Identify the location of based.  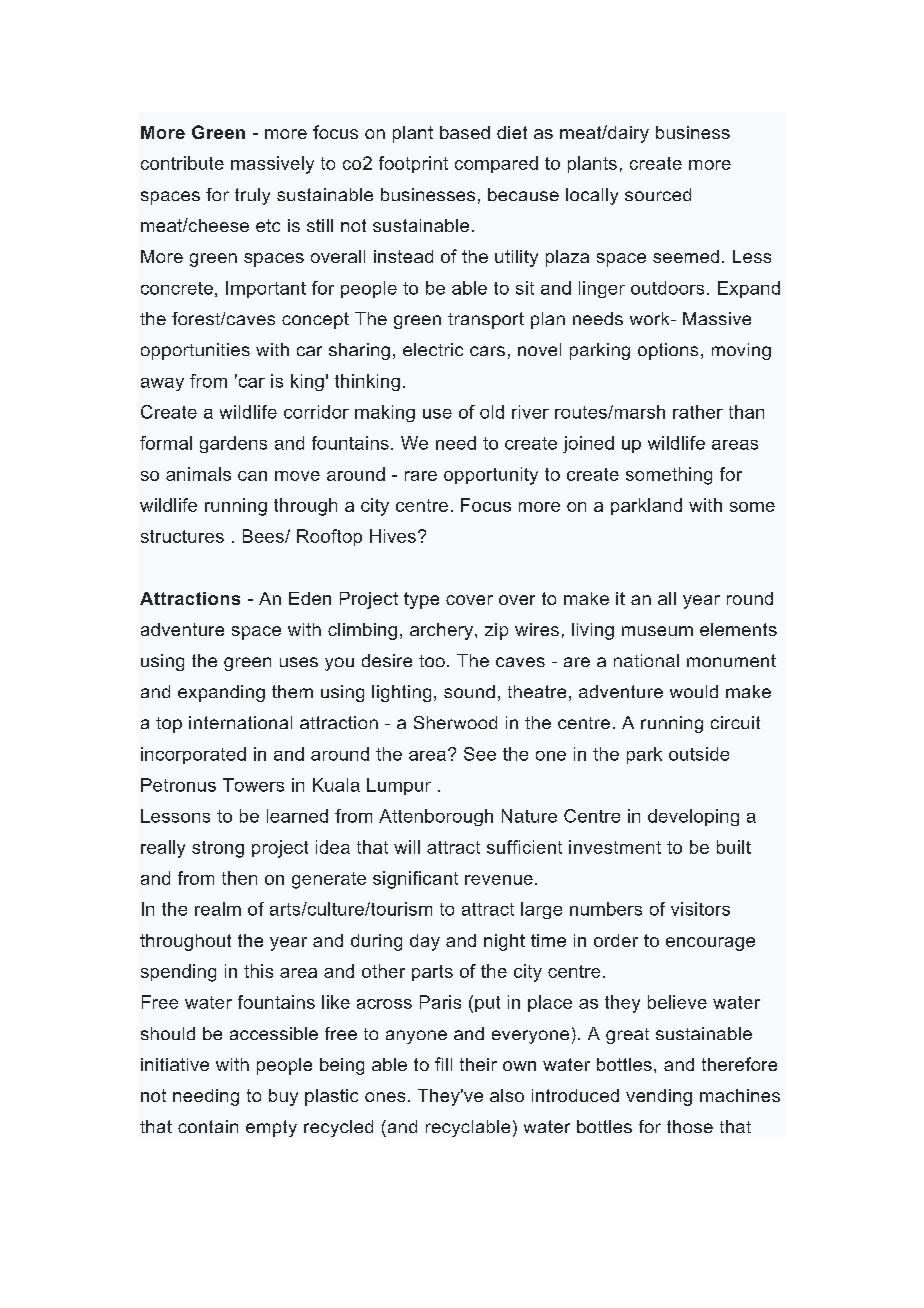
(465, 132).
